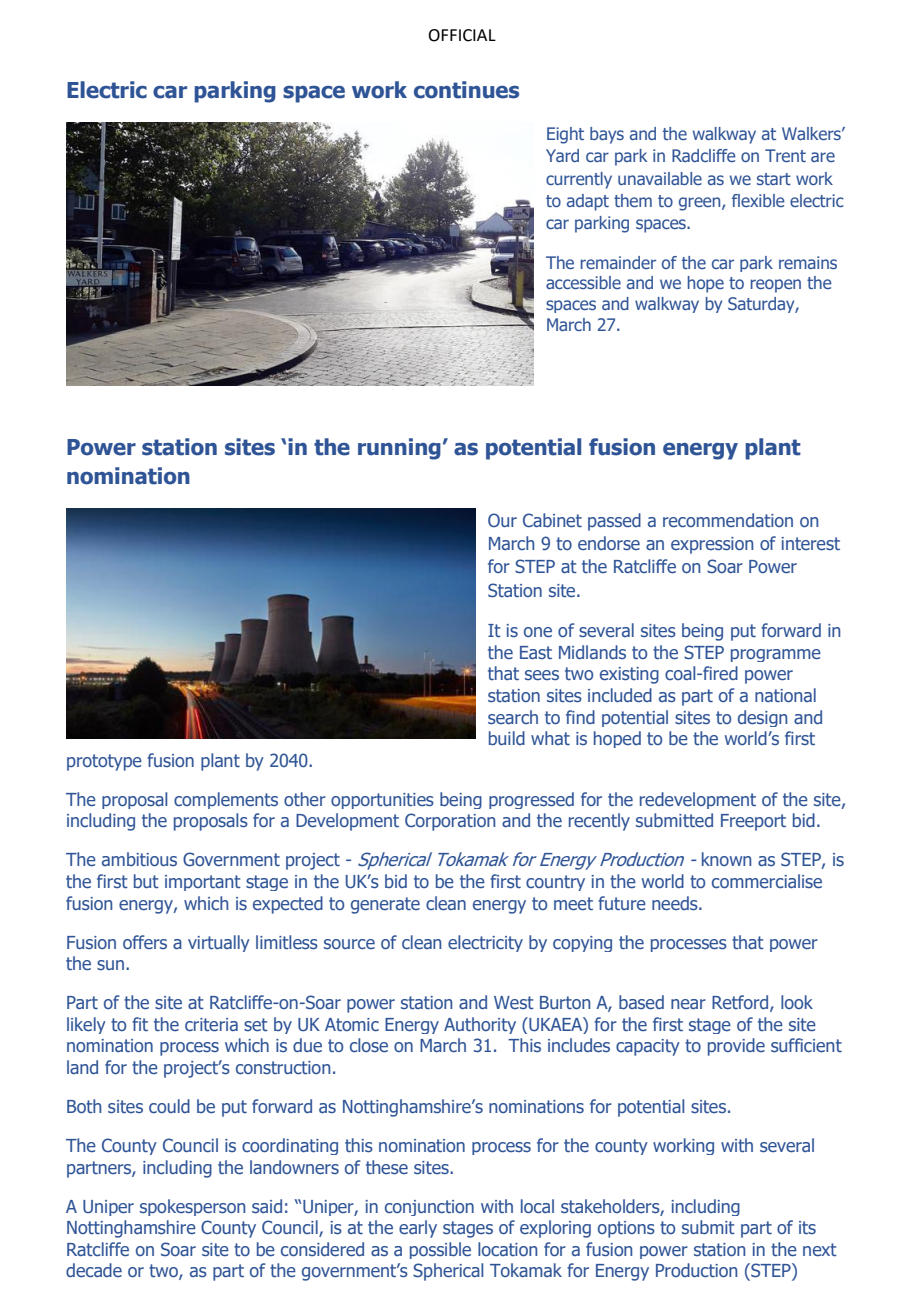 The width and height of the screenshot is (924, 1308). Describe the element at coordinates (728, 520) in the screenshot. I see `recommendation` at that location.
